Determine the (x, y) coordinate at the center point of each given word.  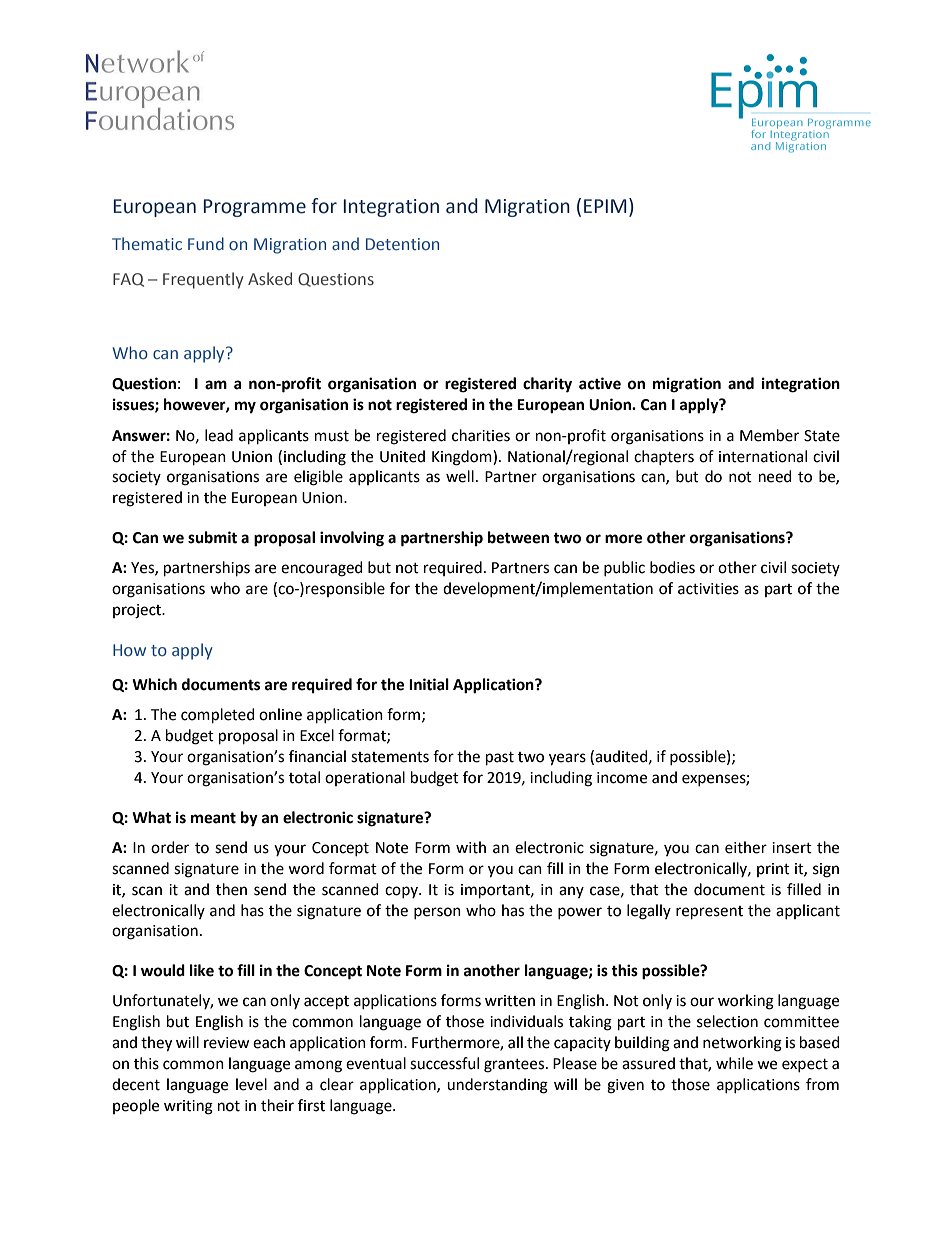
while (734, 1063)
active (600, 383)
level (251, 1084)
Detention (402, 244)
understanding (497, 1086)
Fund (206, 243)
